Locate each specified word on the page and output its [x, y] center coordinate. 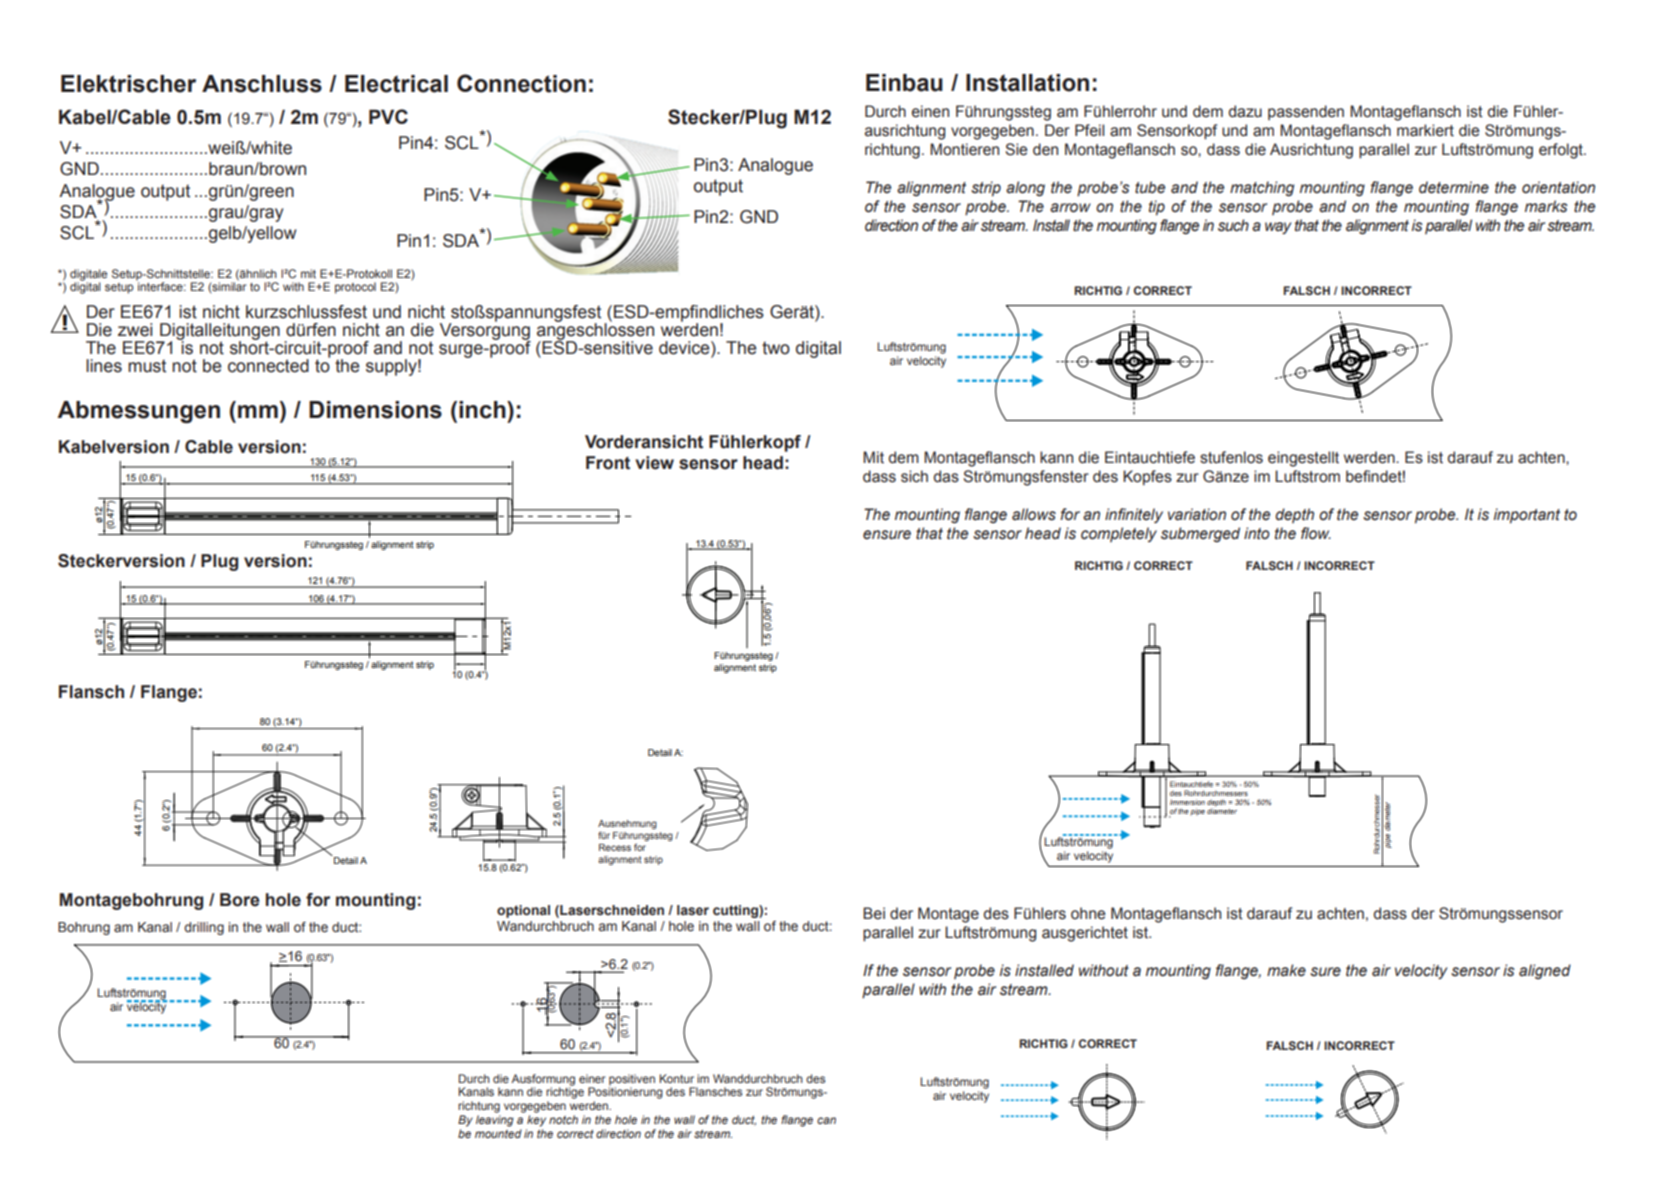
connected [268, 366]
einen [930, 111]
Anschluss [262, 84]
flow [1316, 533]
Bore [240, 900]
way [1278, 228]
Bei [874, 913]
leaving [495, 1121]
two [776, 348]
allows [1034, 514]
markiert [1425, 130]
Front [608, 463]
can [826, 1120]
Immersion [1187, 802]
